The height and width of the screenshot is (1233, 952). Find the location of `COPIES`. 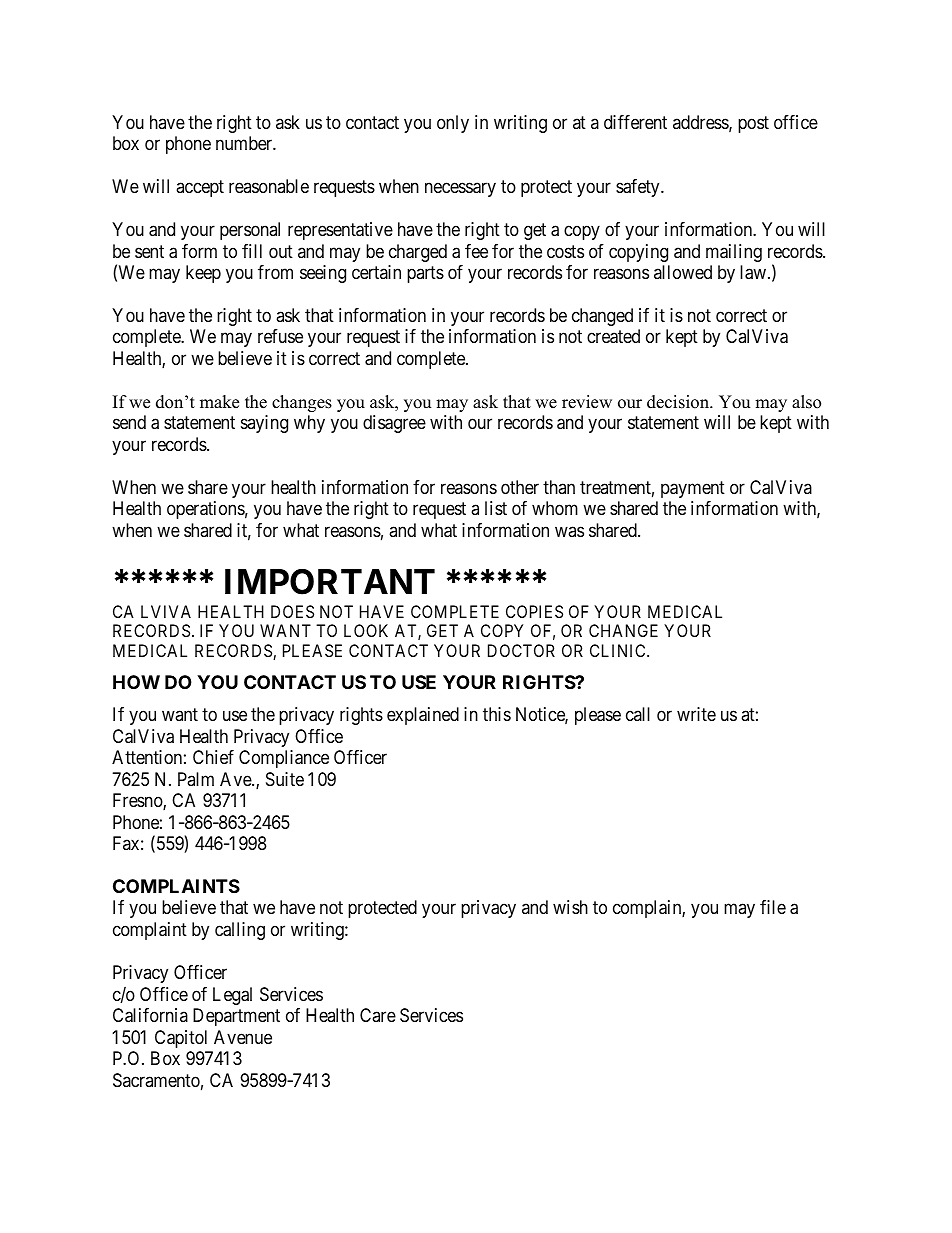

COPIES is located at coordinates (534, 611).
